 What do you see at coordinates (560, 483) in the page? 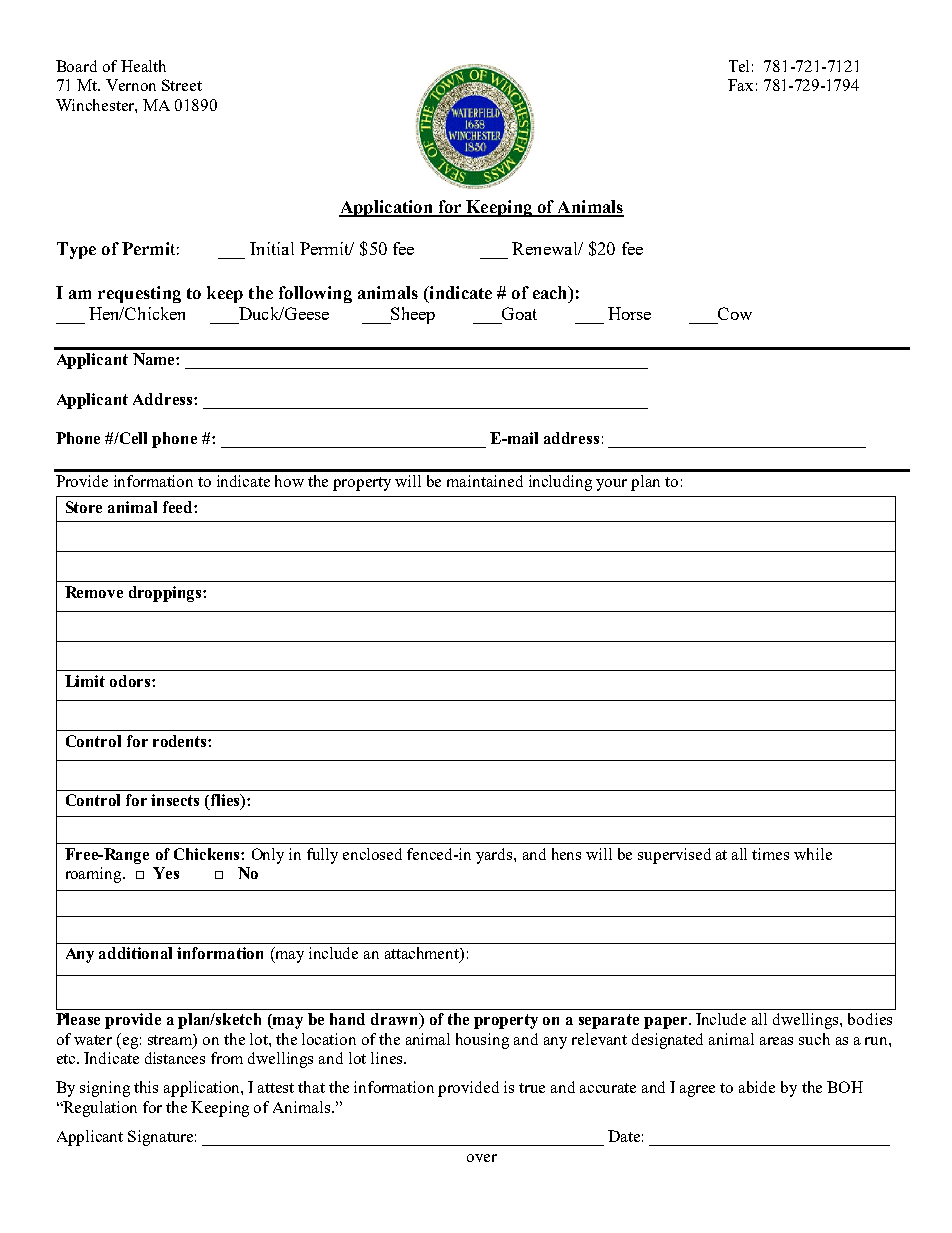
I see `including` at bounding box center [560, 483].
